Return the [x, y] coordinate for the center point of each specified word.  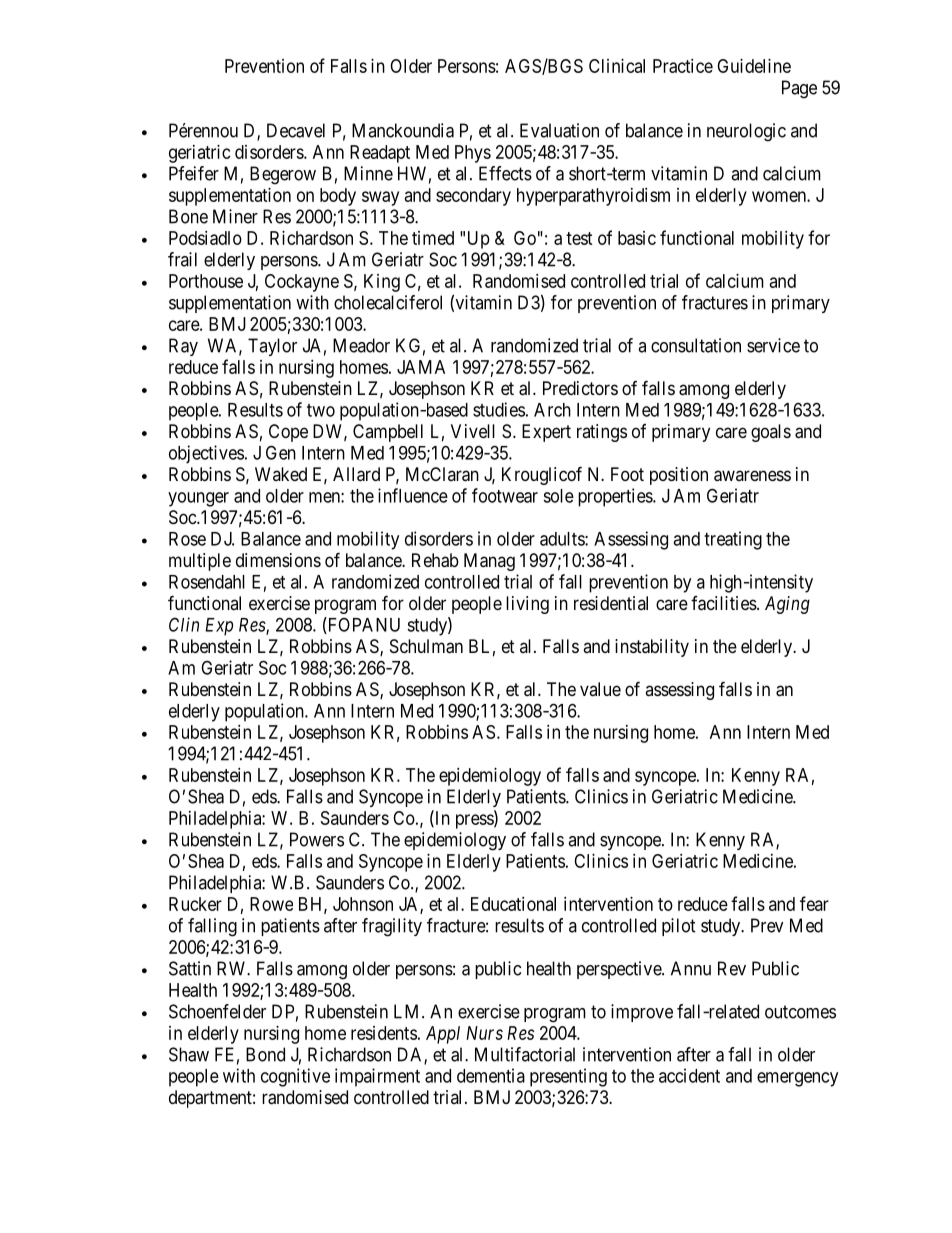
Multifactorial [525, 1054]
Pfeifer [194, 173]
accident [689, 1075]
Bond [265, 1054]
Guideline [754, 66]
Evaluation [559, 130]
